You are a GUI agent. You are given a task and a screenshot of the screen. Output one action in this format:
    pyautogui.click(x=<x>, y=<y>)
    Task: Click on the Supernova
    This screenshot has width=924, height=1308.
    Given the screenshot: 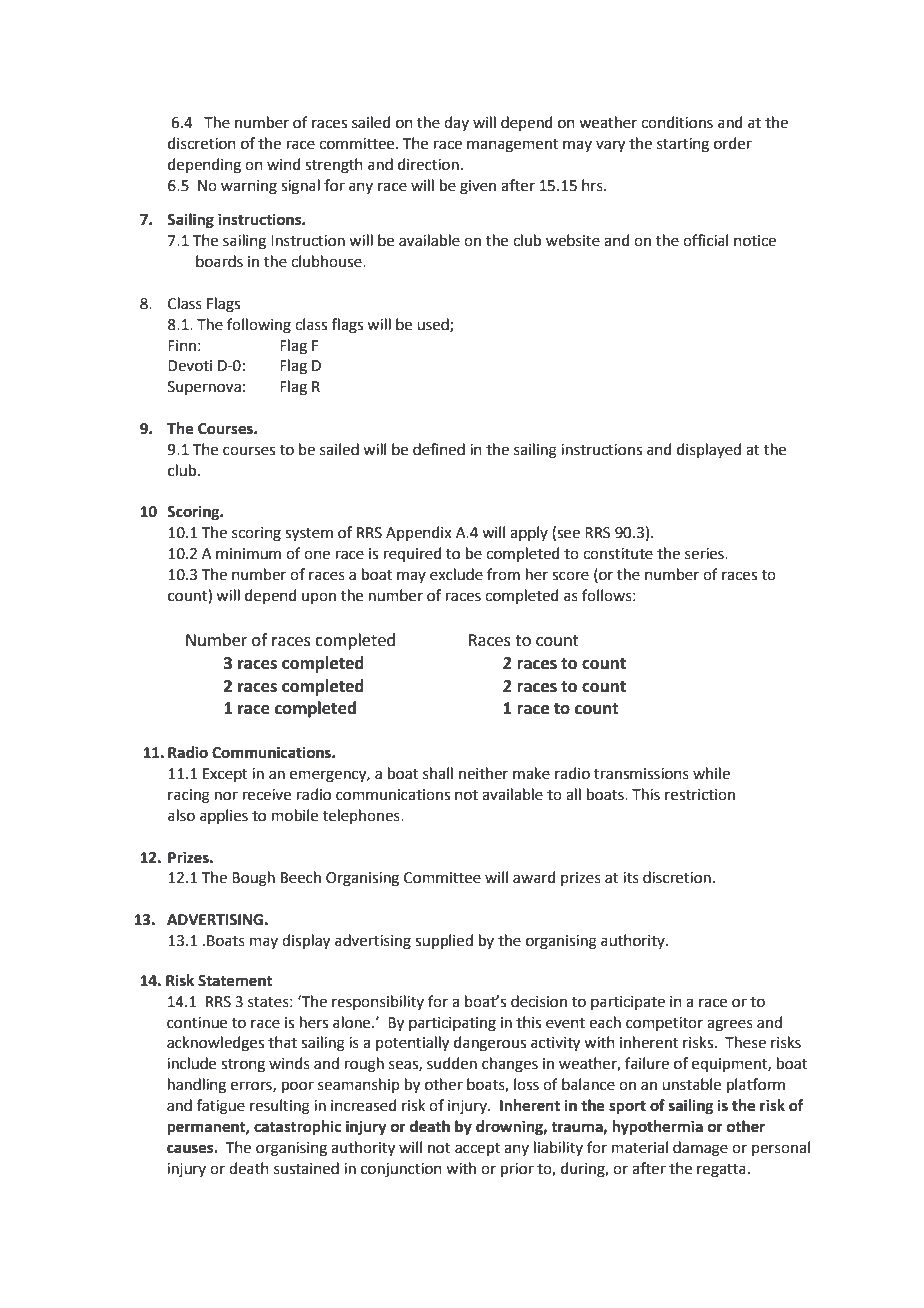 What is the action you would take?
    pyautogui.click(x=204, y=388)
